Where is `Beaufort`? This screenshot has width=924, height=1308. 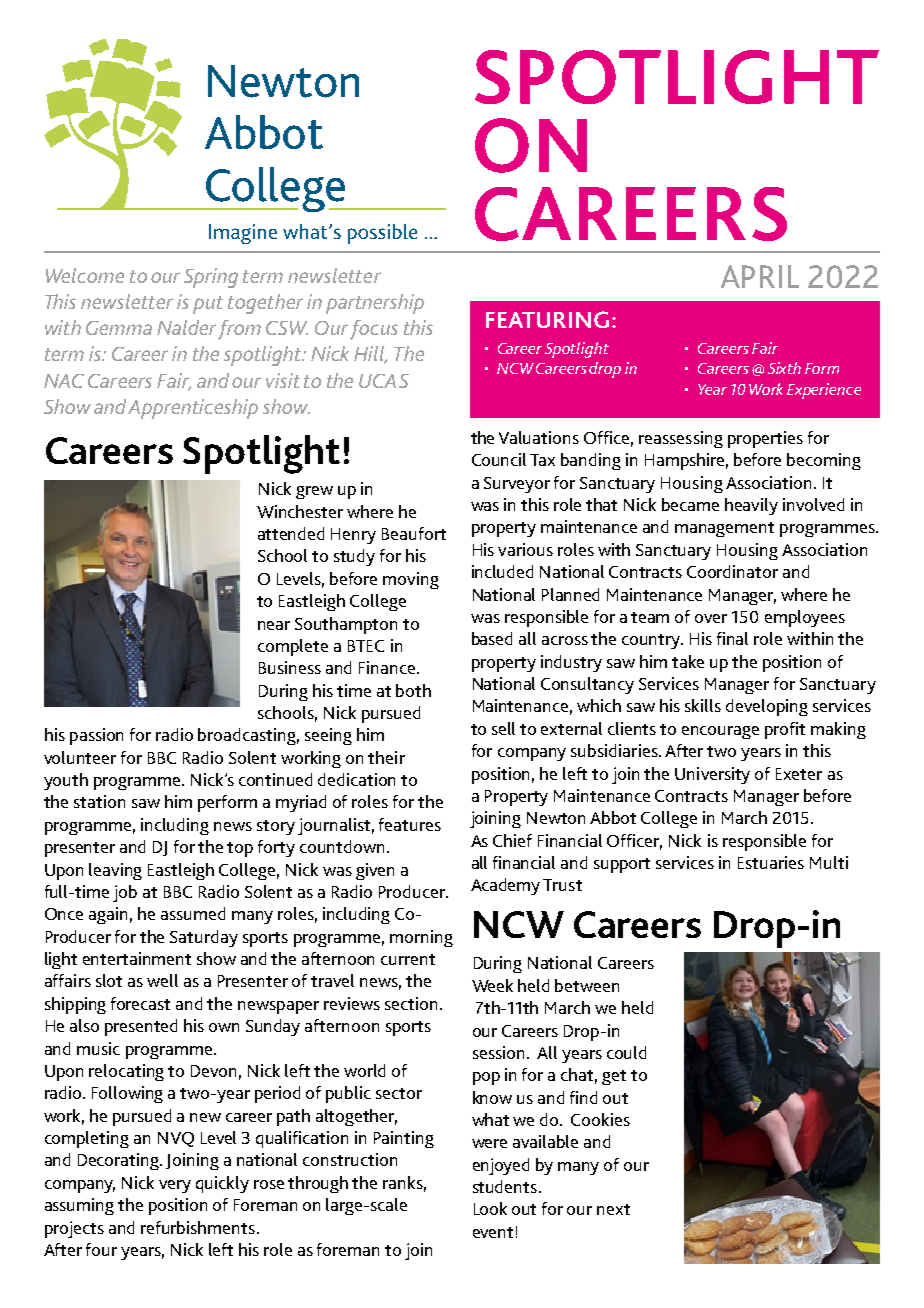
Beaufort is located at coordinates (414, 533).
